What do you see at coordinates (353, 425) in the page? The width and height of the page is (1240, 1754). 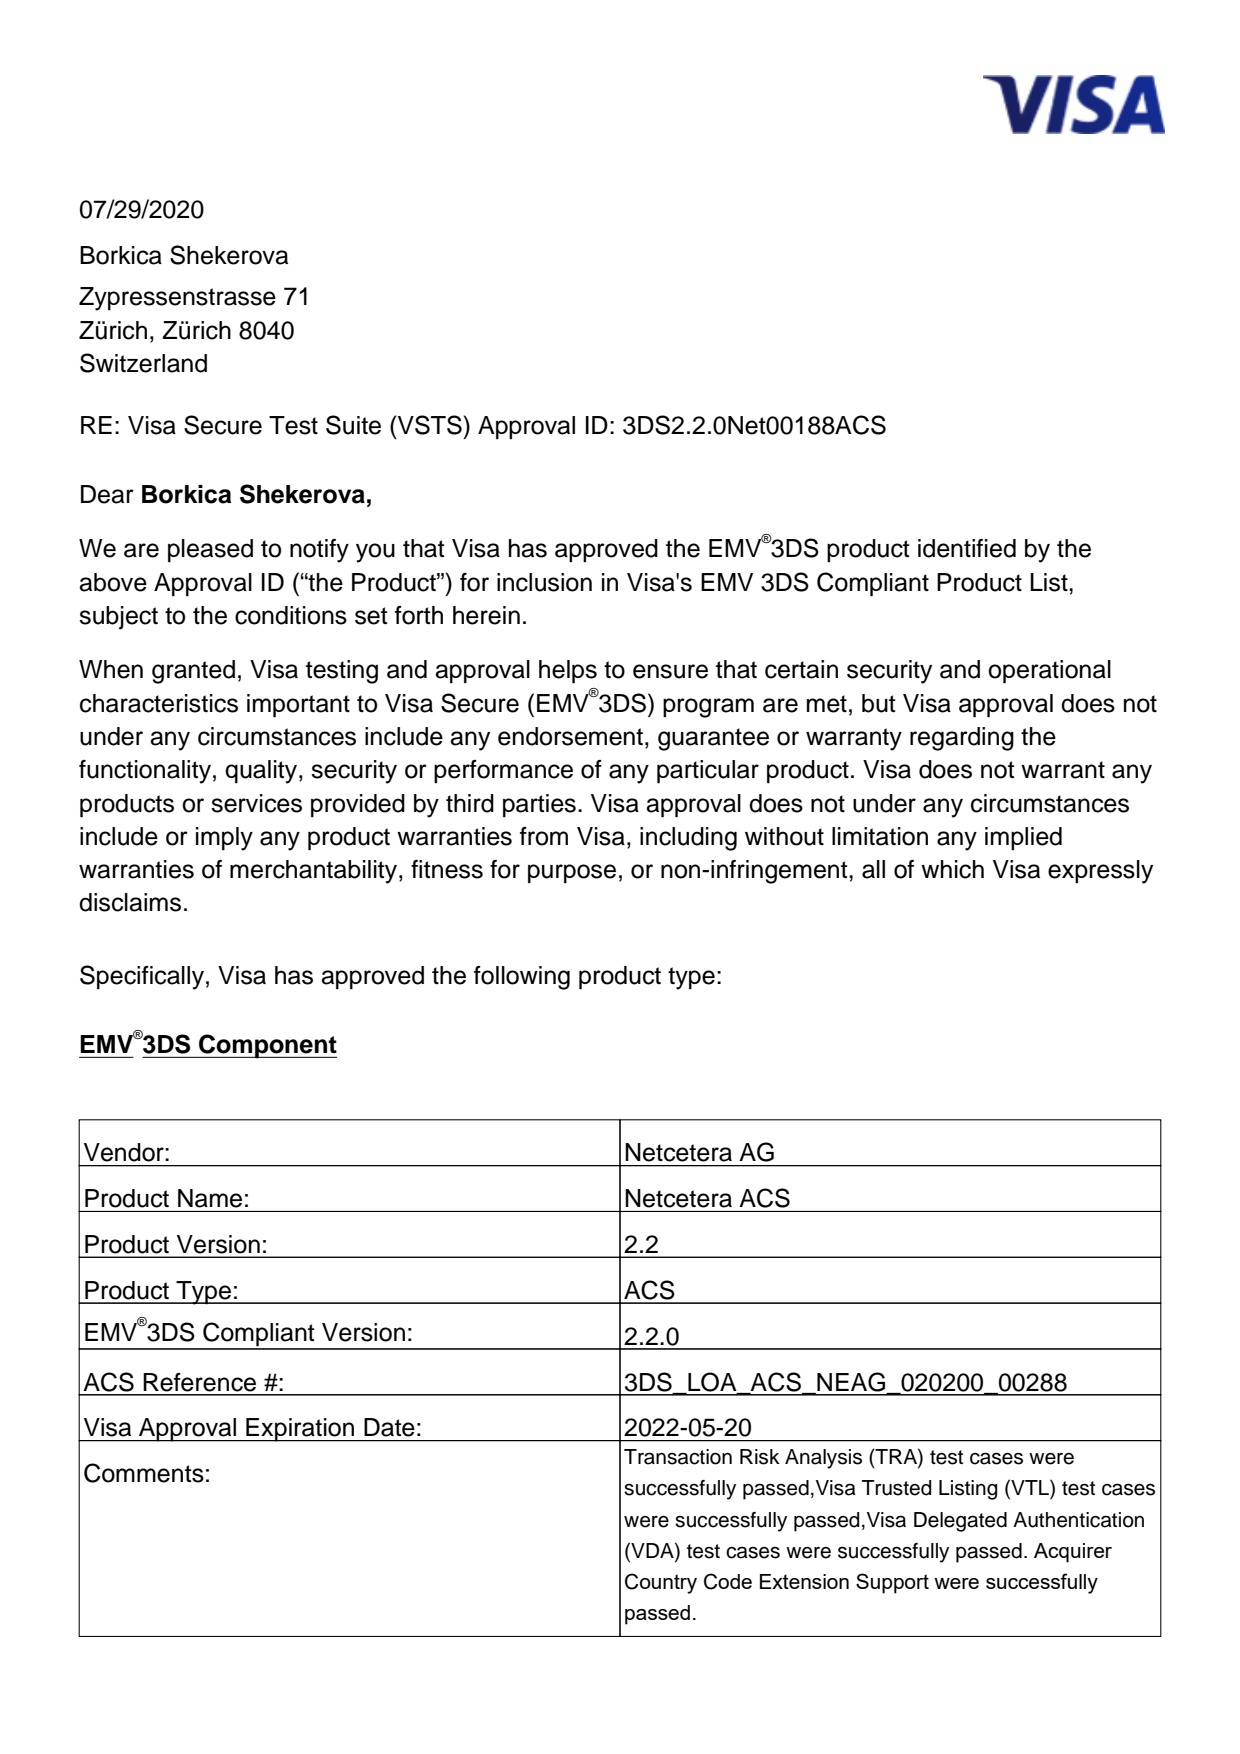 I see `Suite` at bounding box center [353, 425].
